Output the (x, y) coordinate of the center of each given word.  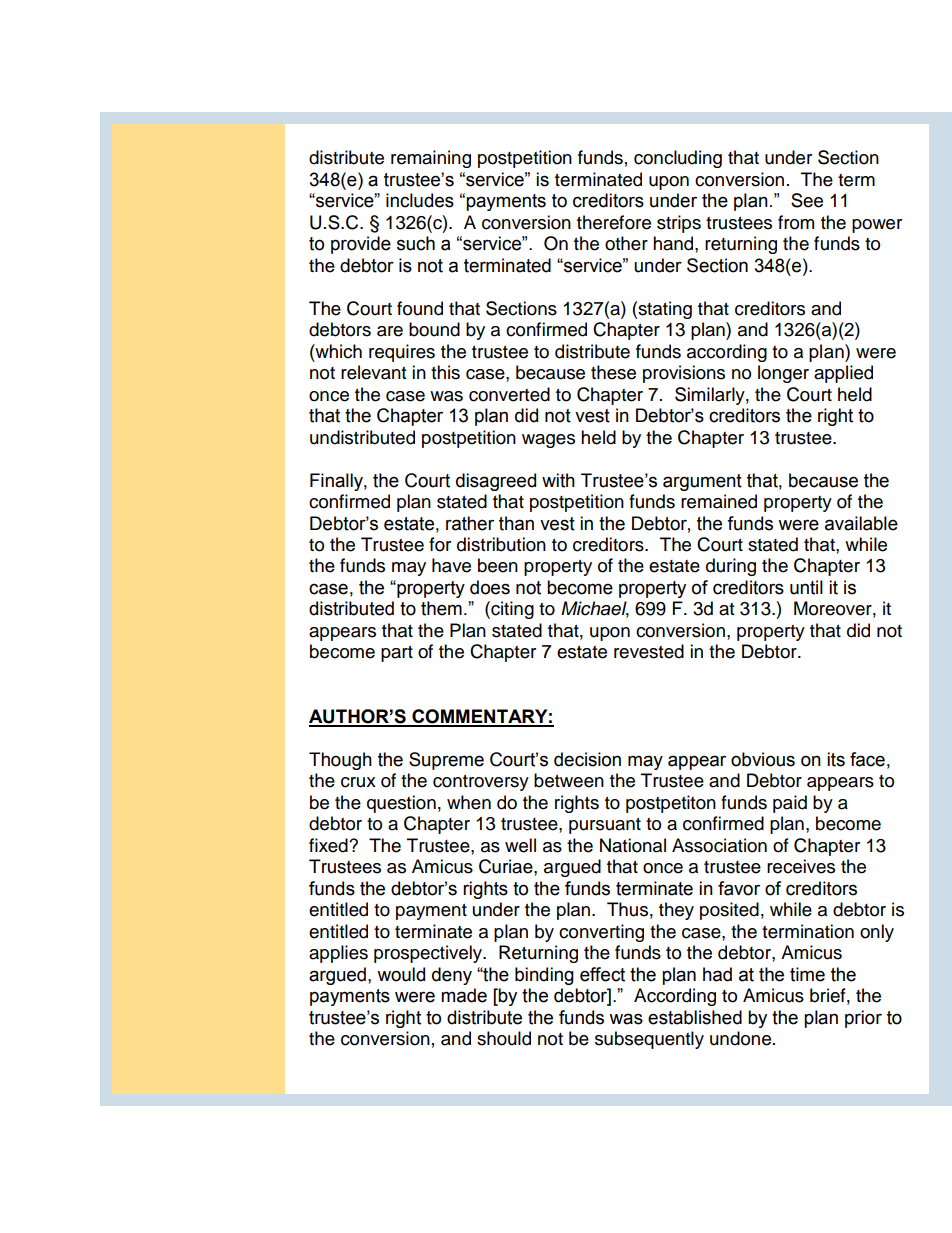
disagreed (496, 482)
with (558, 480)
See (807, 200)
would (401, 974)
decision (587, 759)
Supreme (446, 761)
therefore (614, 222)
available (861, 523)
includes (420, 200)
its (836, 759)
